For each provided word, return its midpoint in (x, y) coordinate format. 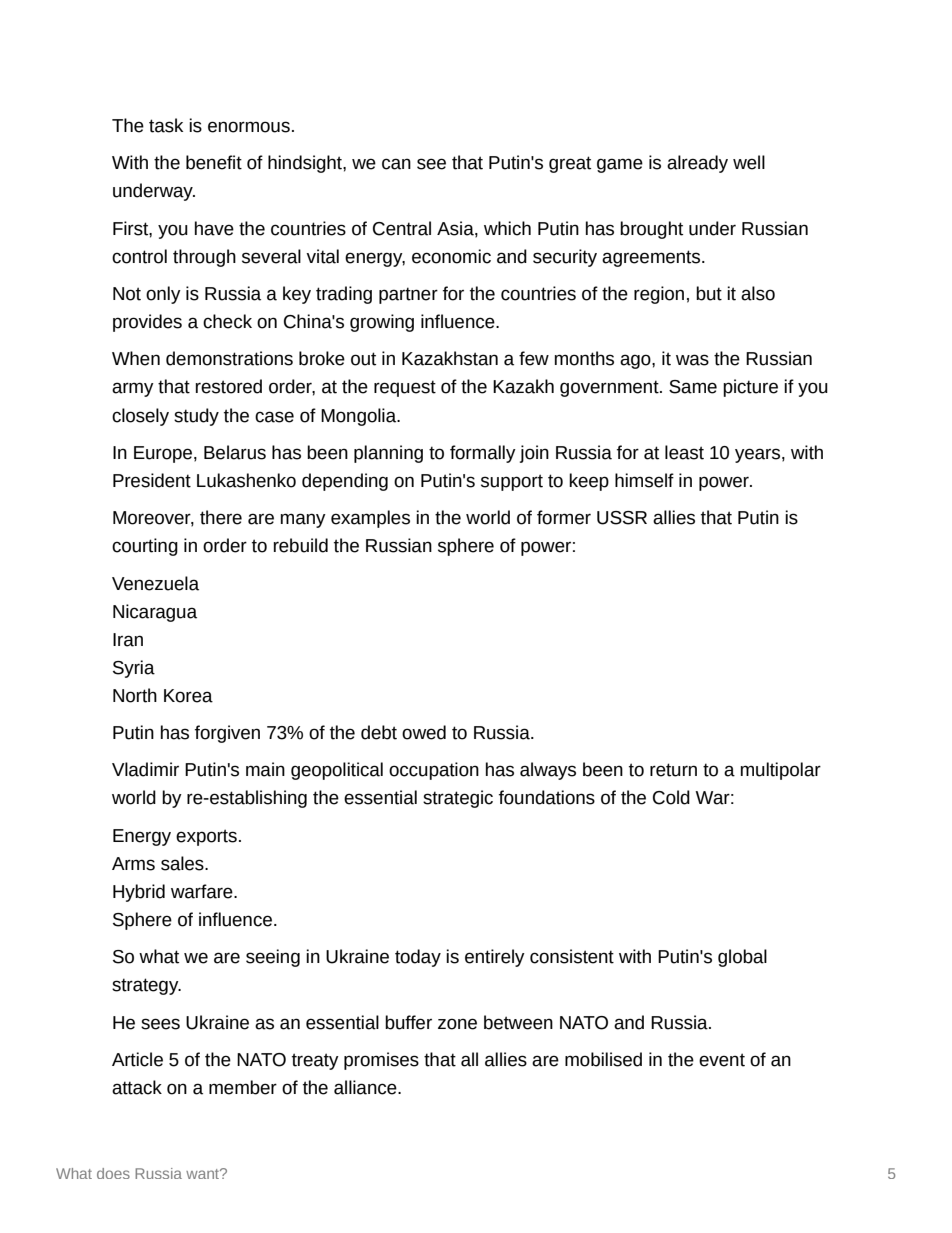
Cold (671, 797)
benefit (214, 162)
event (722, 1060)
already (697, 164)
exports (206, 837)
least (684, 452)
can (396, 164)
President (152, 480)
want (204, 1173)
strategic (458, 799)
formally (483, 454)
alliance (366, 1087)
